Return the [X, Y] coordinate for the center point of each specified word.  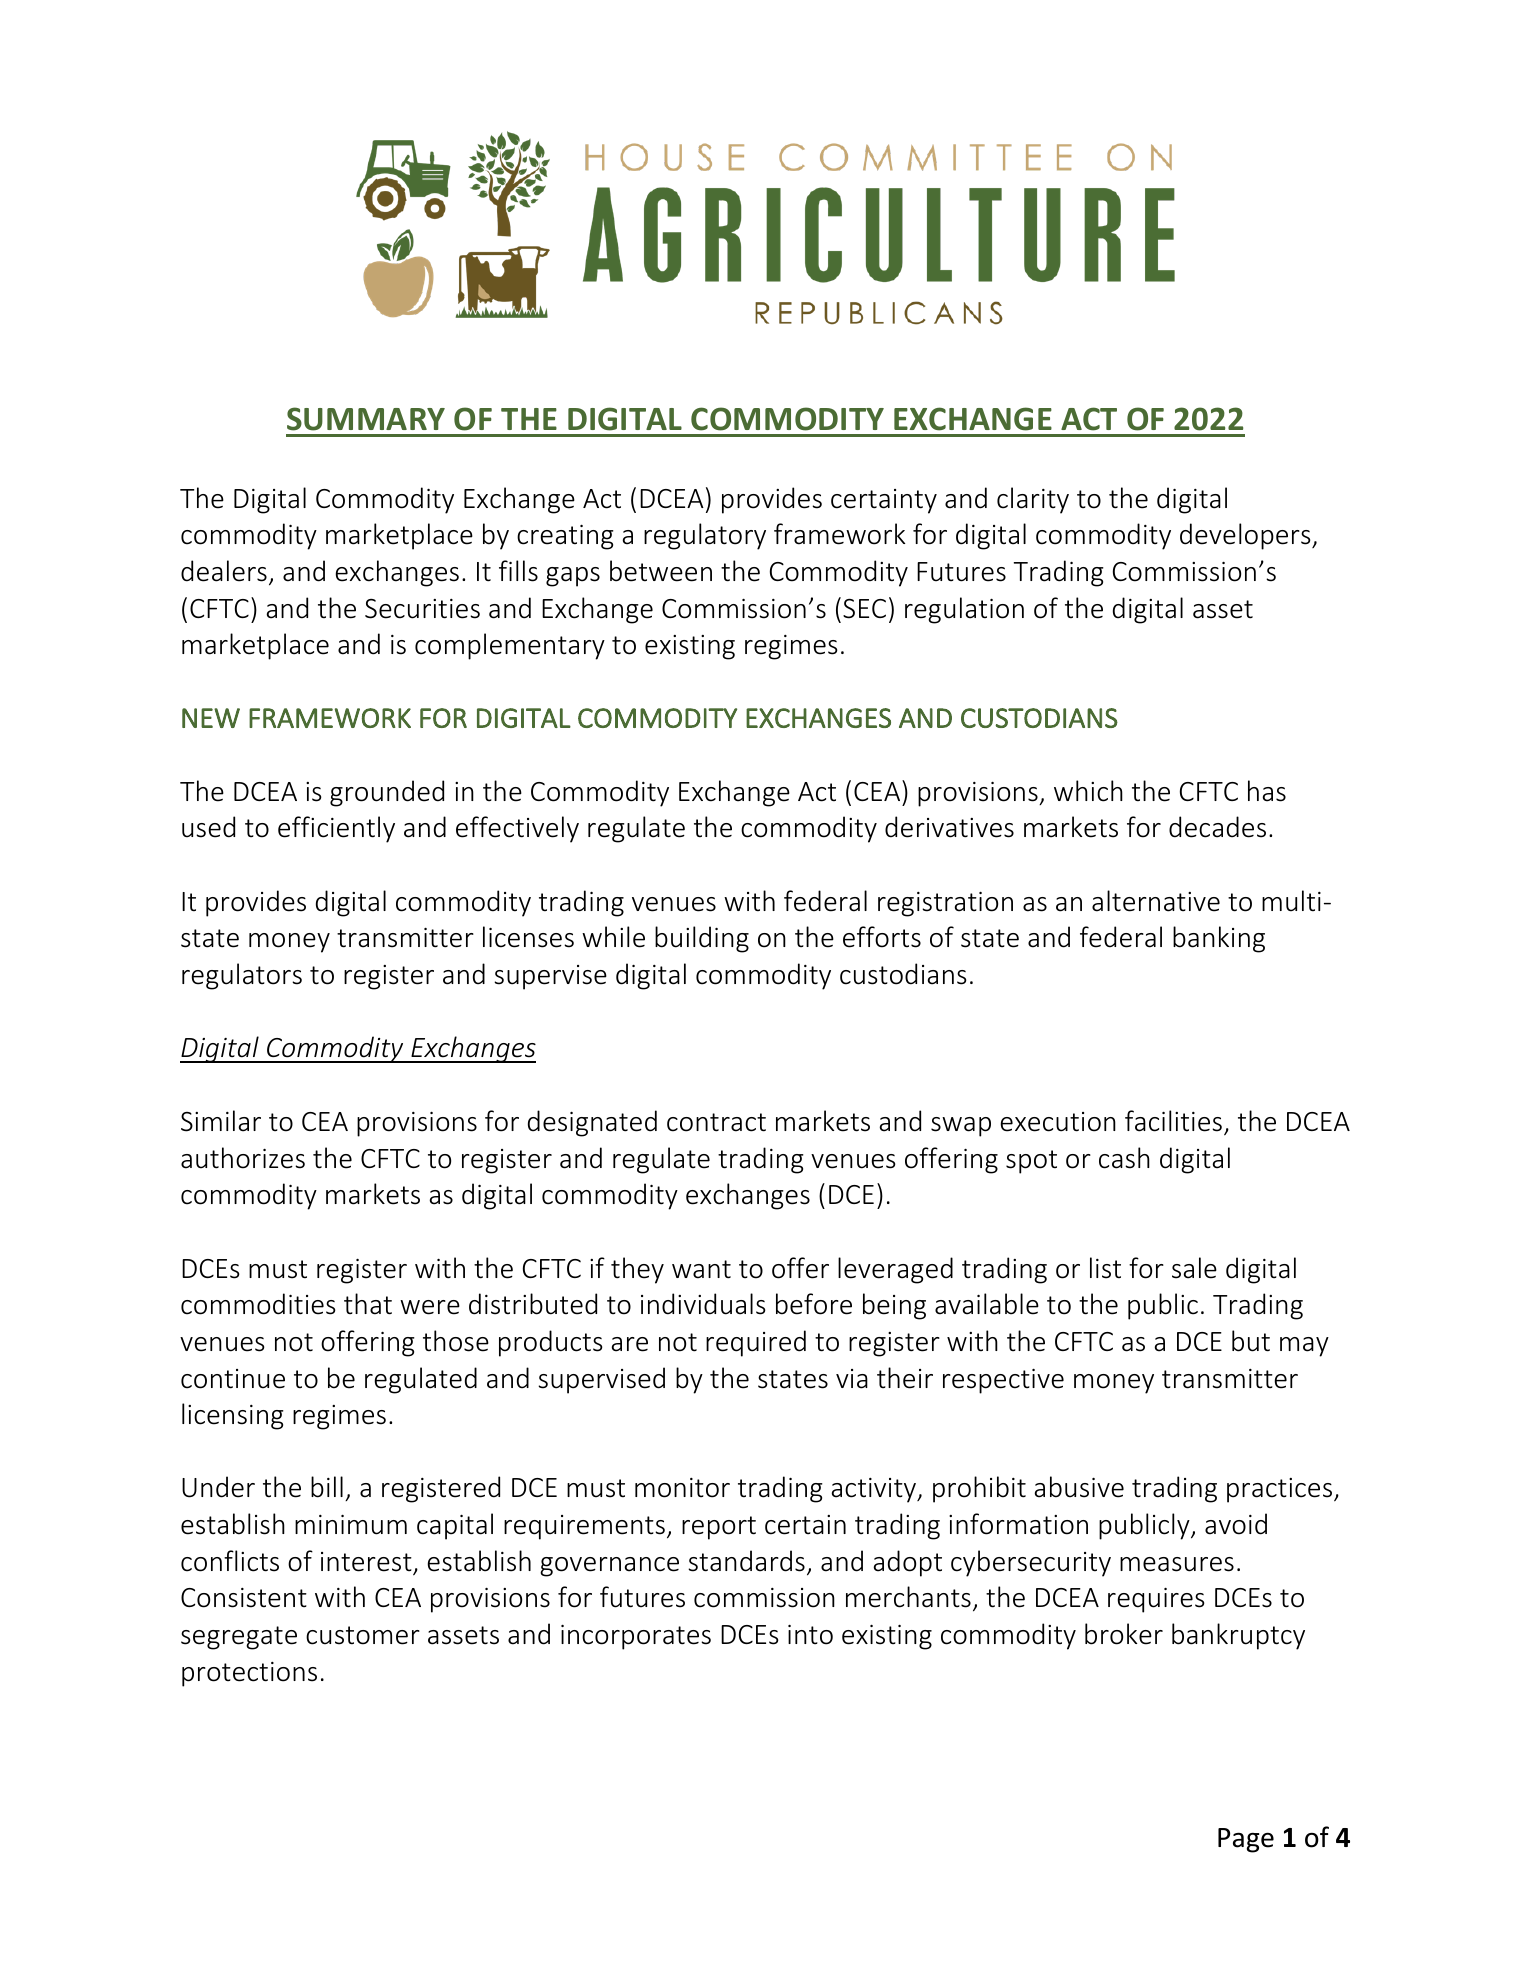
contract [716, 1122]
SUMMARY [366, 419]
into [810, 1635]
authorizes [243, 1158]
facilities [1173, 1121]
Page [1246, 1840]
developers [1246, 536]
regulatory [705, 536]
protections [249, 1674]
